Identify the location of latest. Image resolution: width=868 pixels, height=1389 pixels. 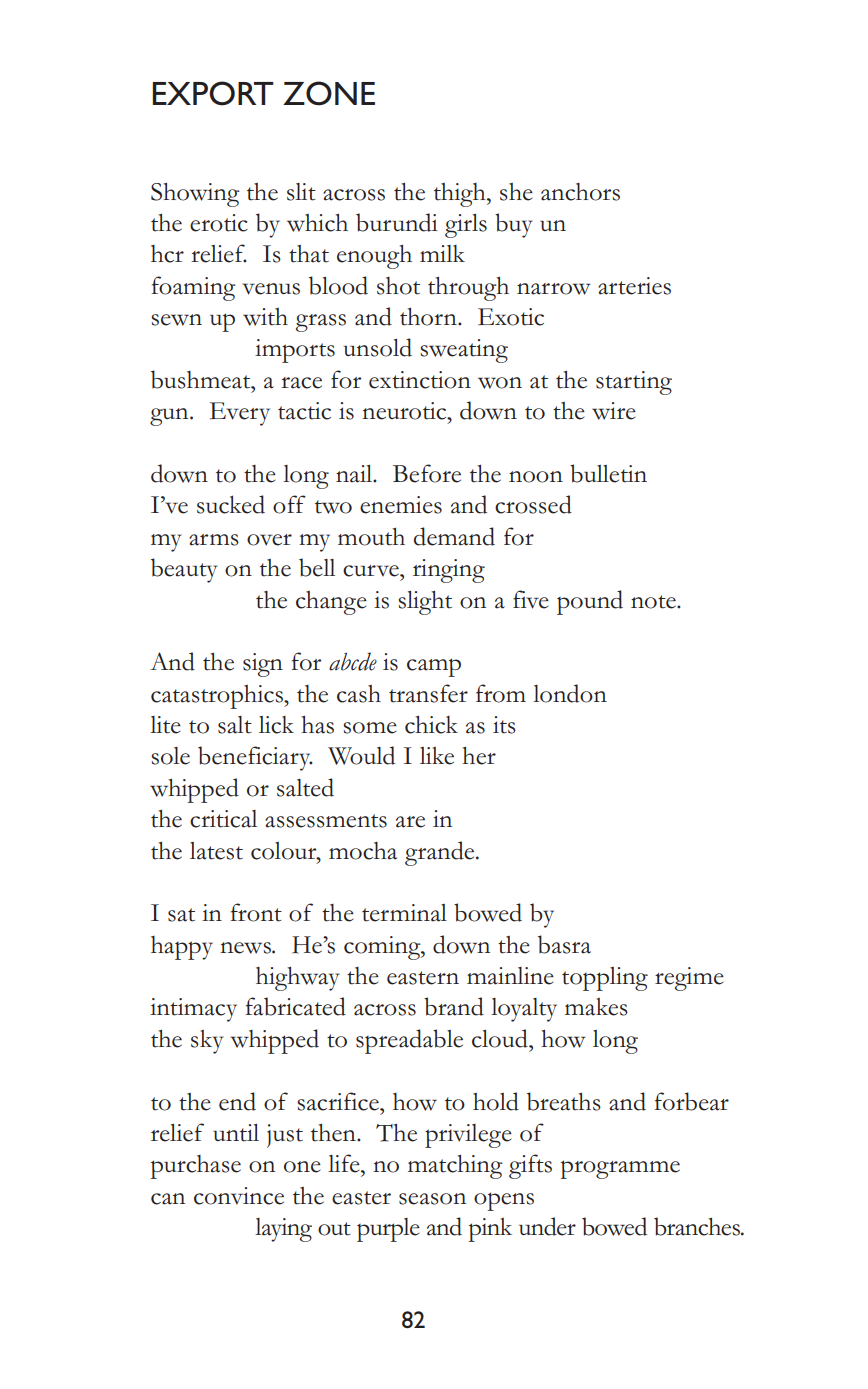
(216, 851).
